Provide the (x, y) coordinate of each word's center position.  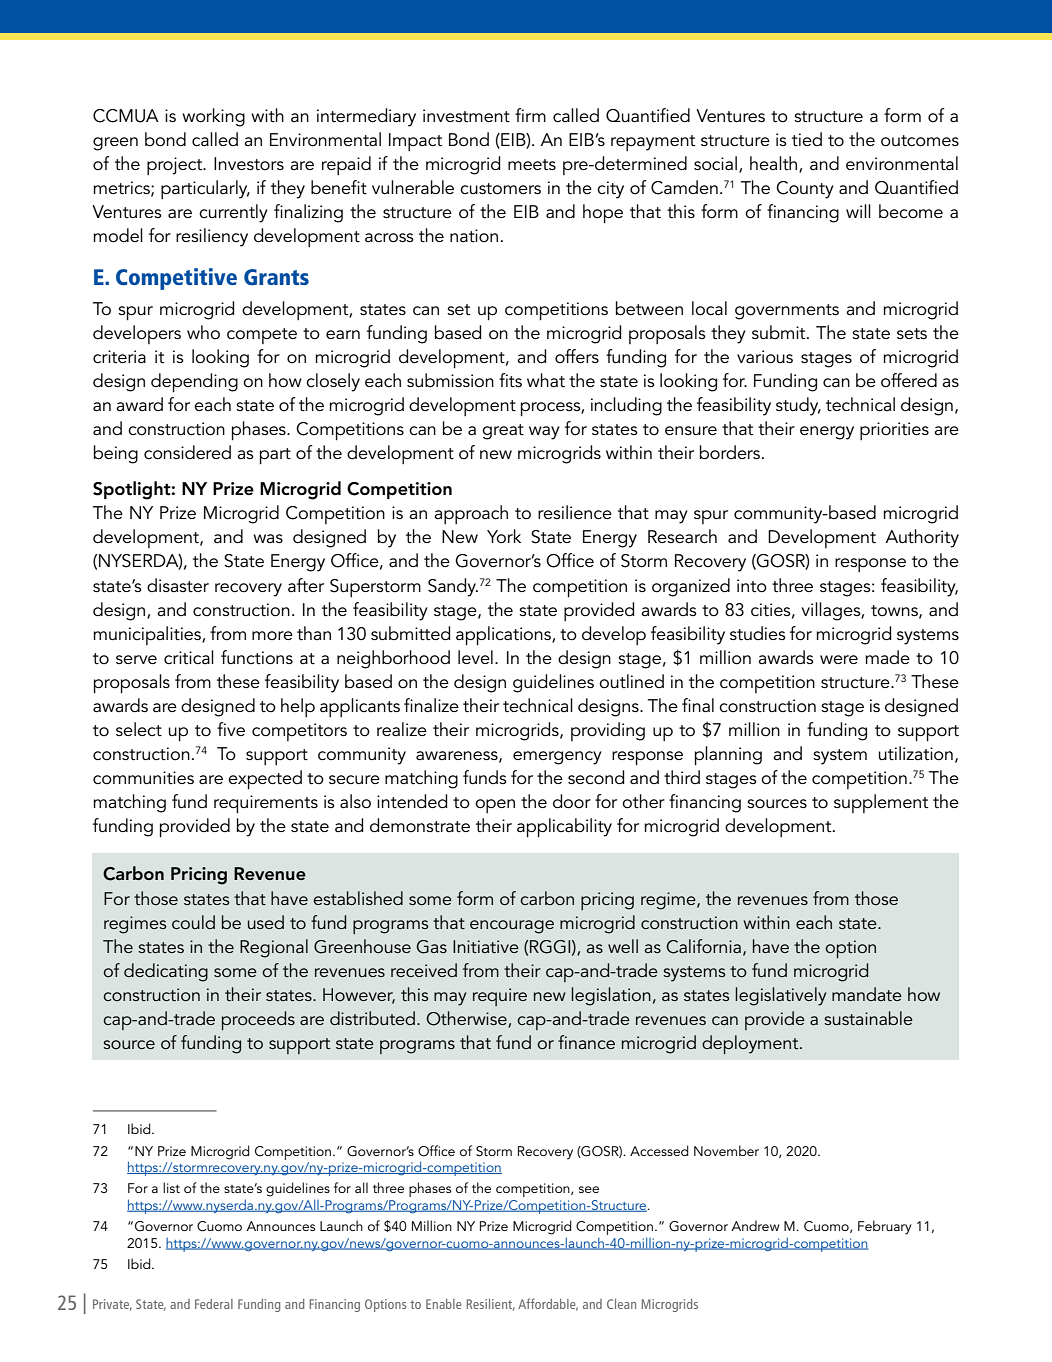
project (176, 166)
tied (807, 139)
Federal (214, 1304)
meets (532, 165)
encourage (512, 927)
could (193, 922)
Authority (922, 538)
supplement (881, 803)
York (504, 536)
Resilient (490, 1305)
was (268, 538)
